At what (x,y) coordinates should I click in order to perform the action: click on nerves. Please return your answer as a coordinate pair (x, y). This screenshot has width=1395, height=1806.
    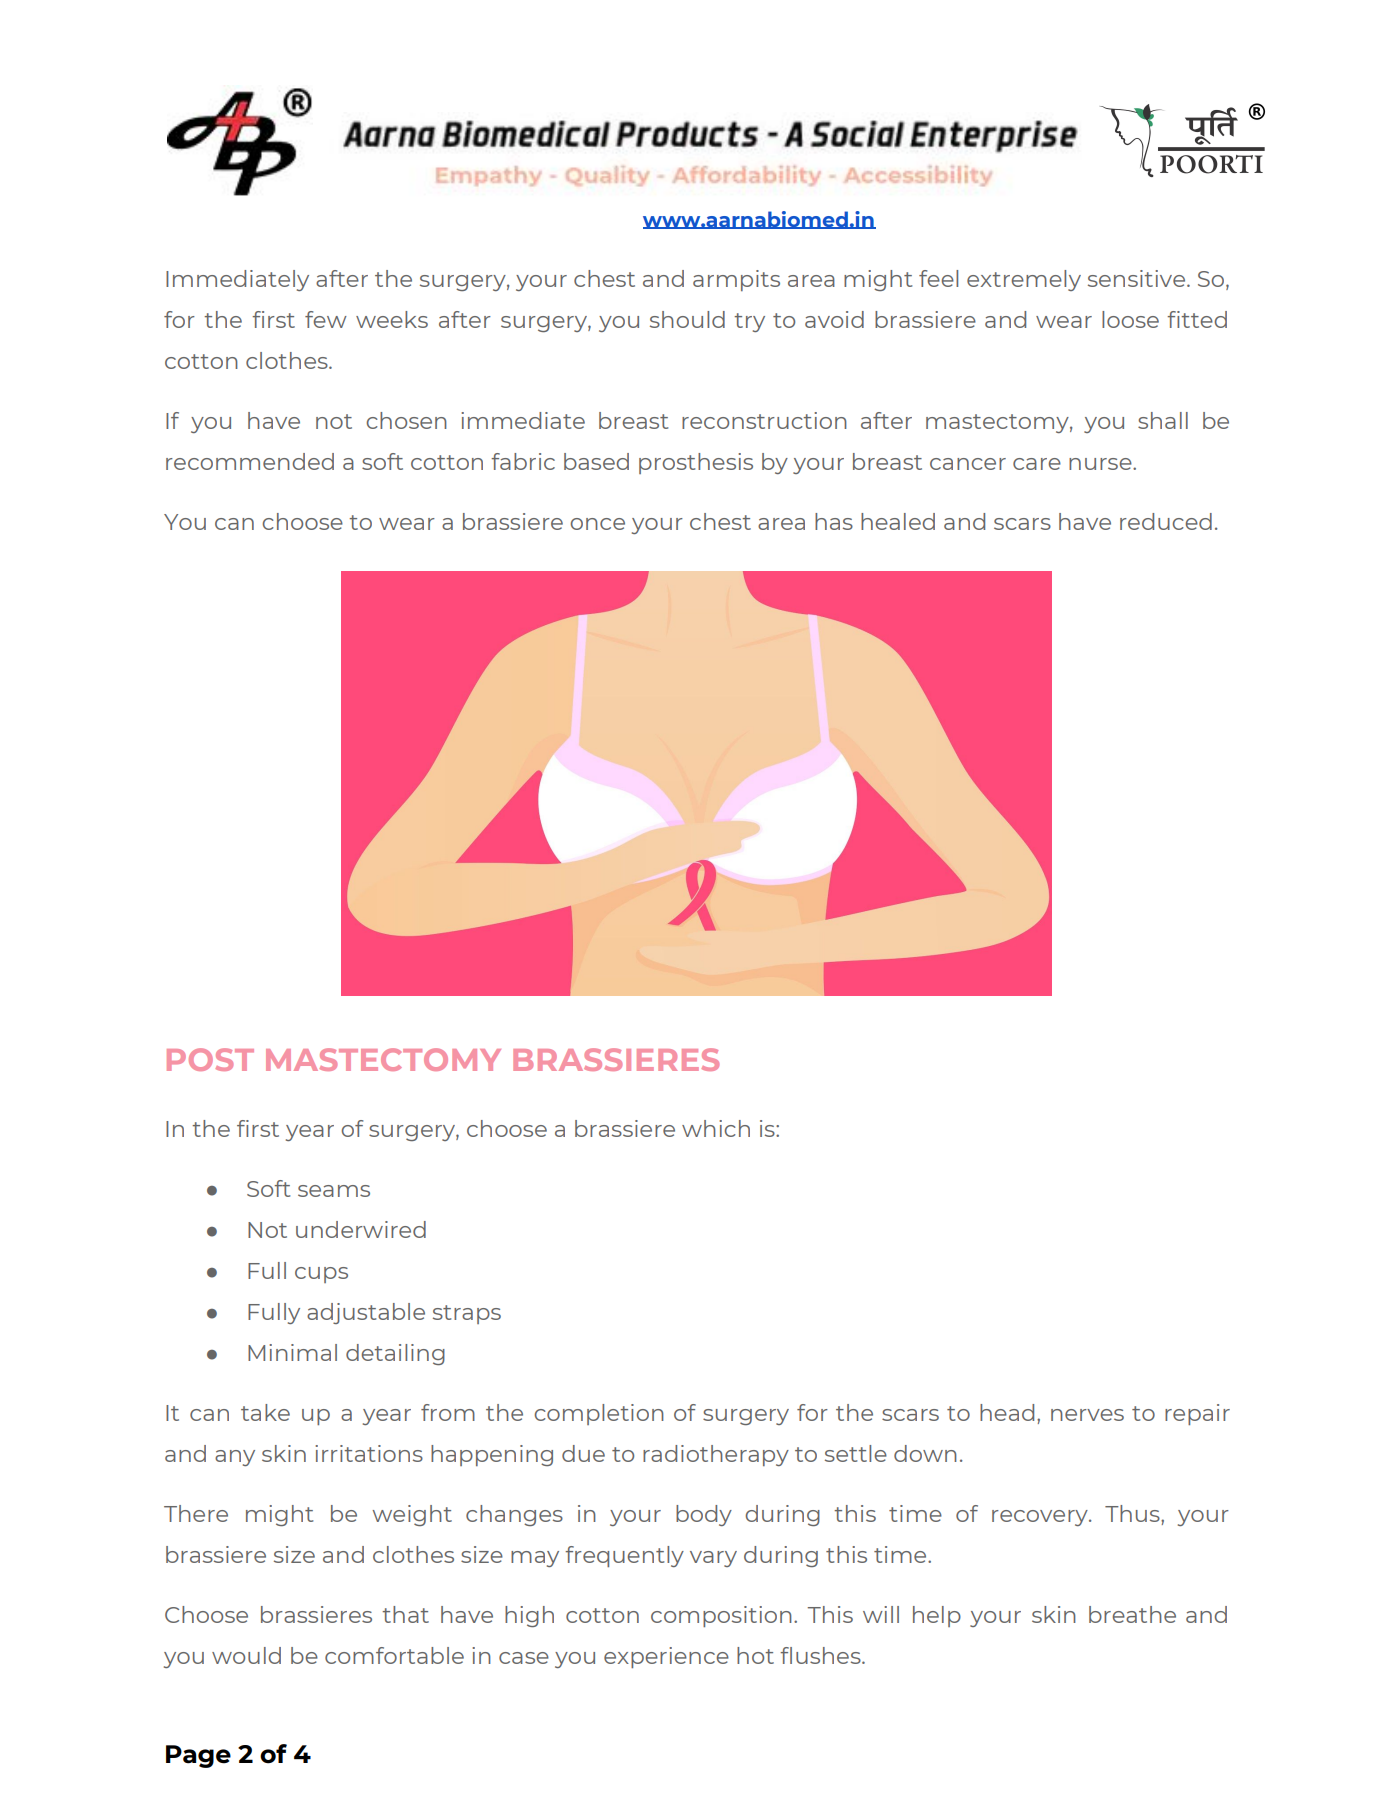
    Looking at the image, I should click on (1087, 1415).
